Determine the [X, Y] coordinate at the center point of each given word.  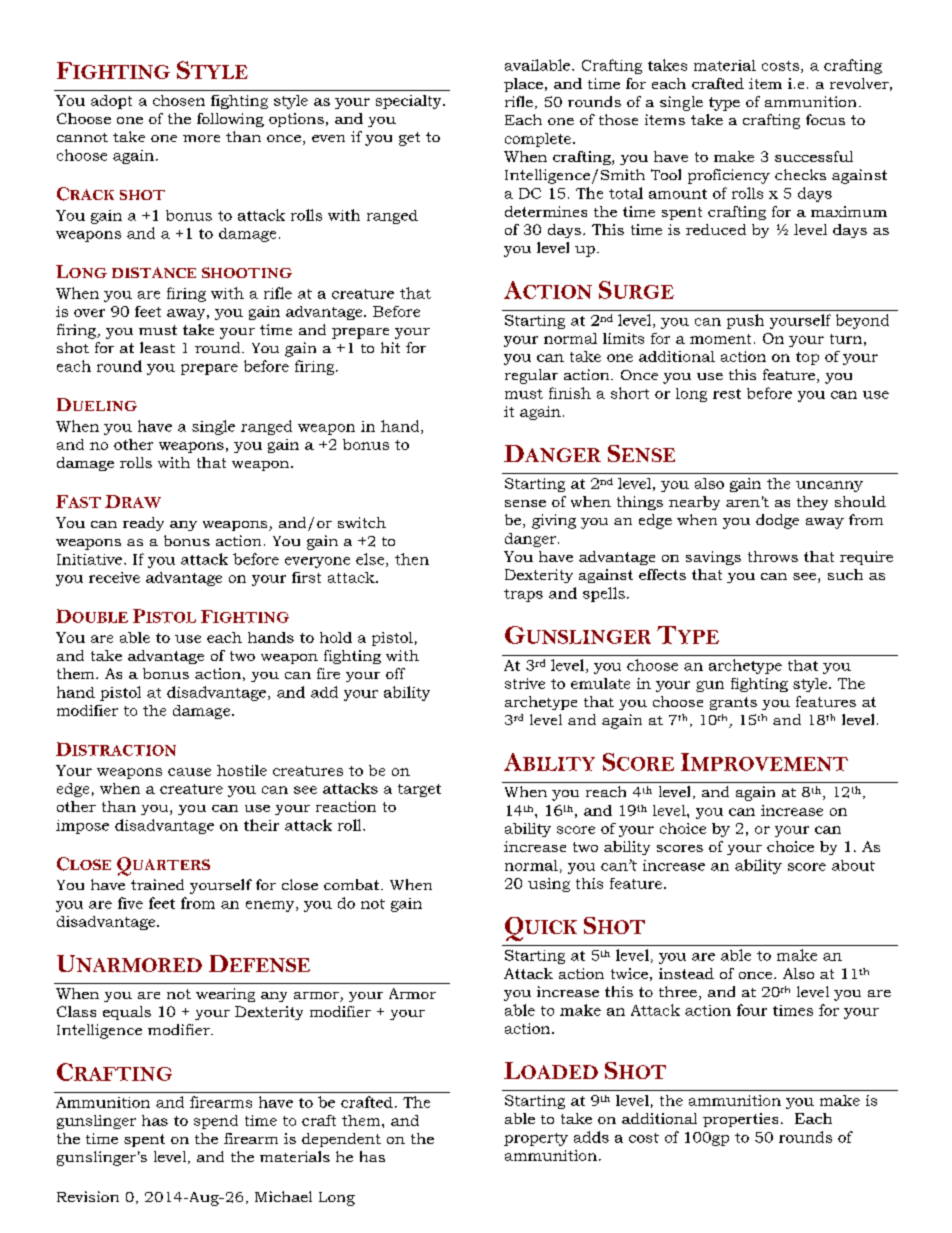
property [536, 1139]
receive [114, 577]
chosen [179, 100]
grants [733, 703]
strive [525, 683]
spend [216, 1122]
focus [825, 119]
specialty [410, 102]
